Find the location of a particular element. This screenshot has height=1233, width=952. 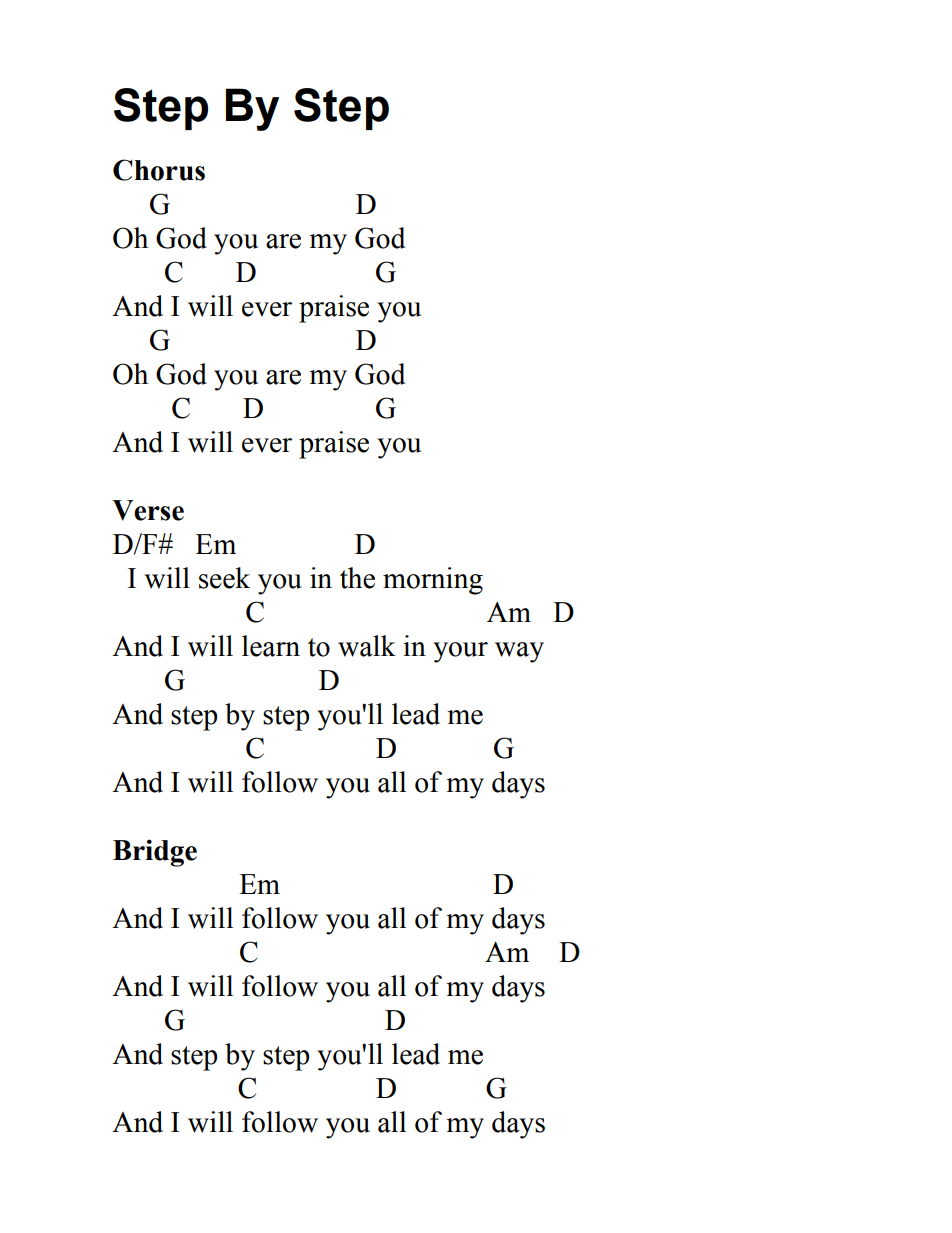

morning is located at coordinates (433, 581).
